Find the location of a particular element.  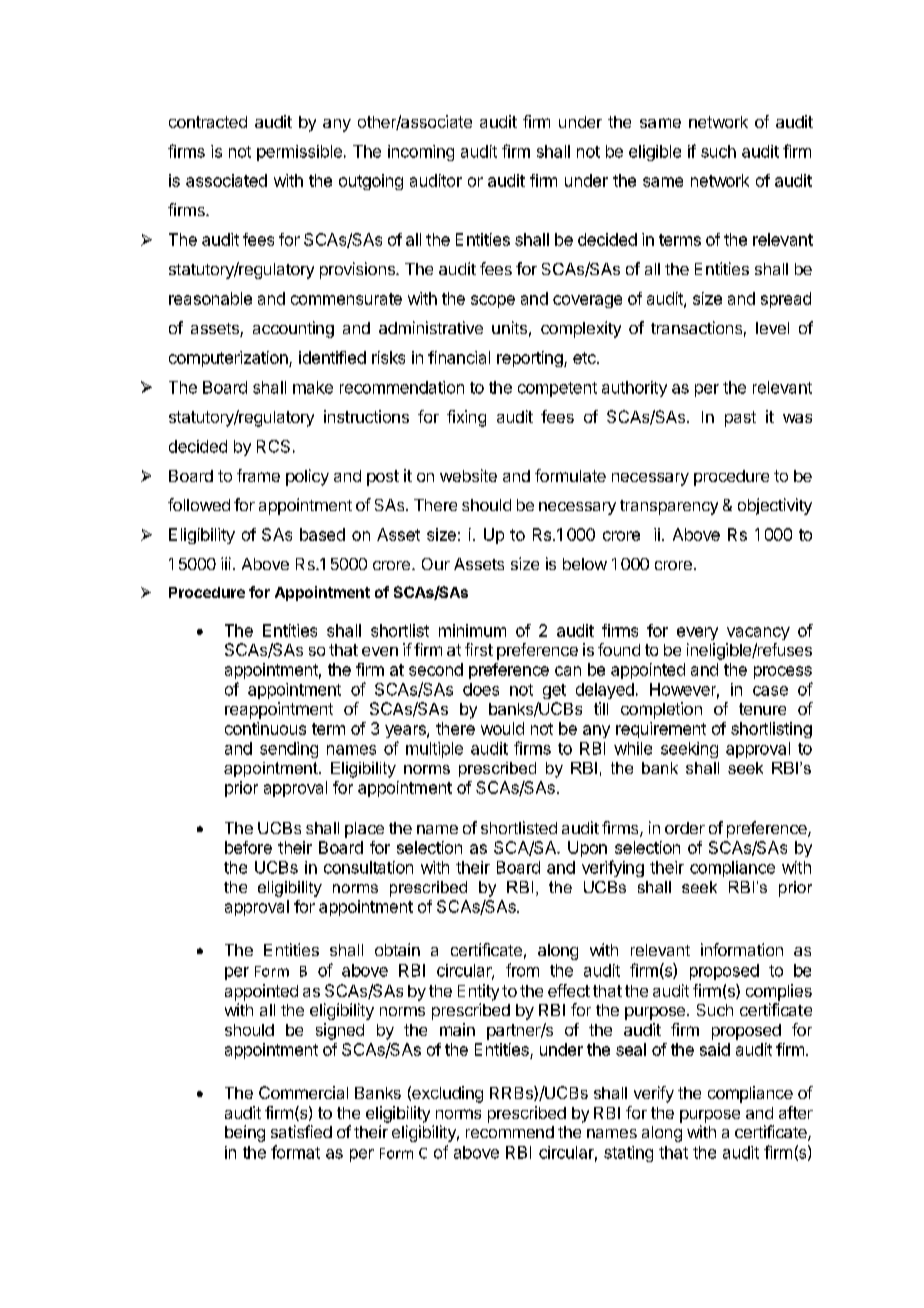

permissible is located at coordinates (299, 153).
